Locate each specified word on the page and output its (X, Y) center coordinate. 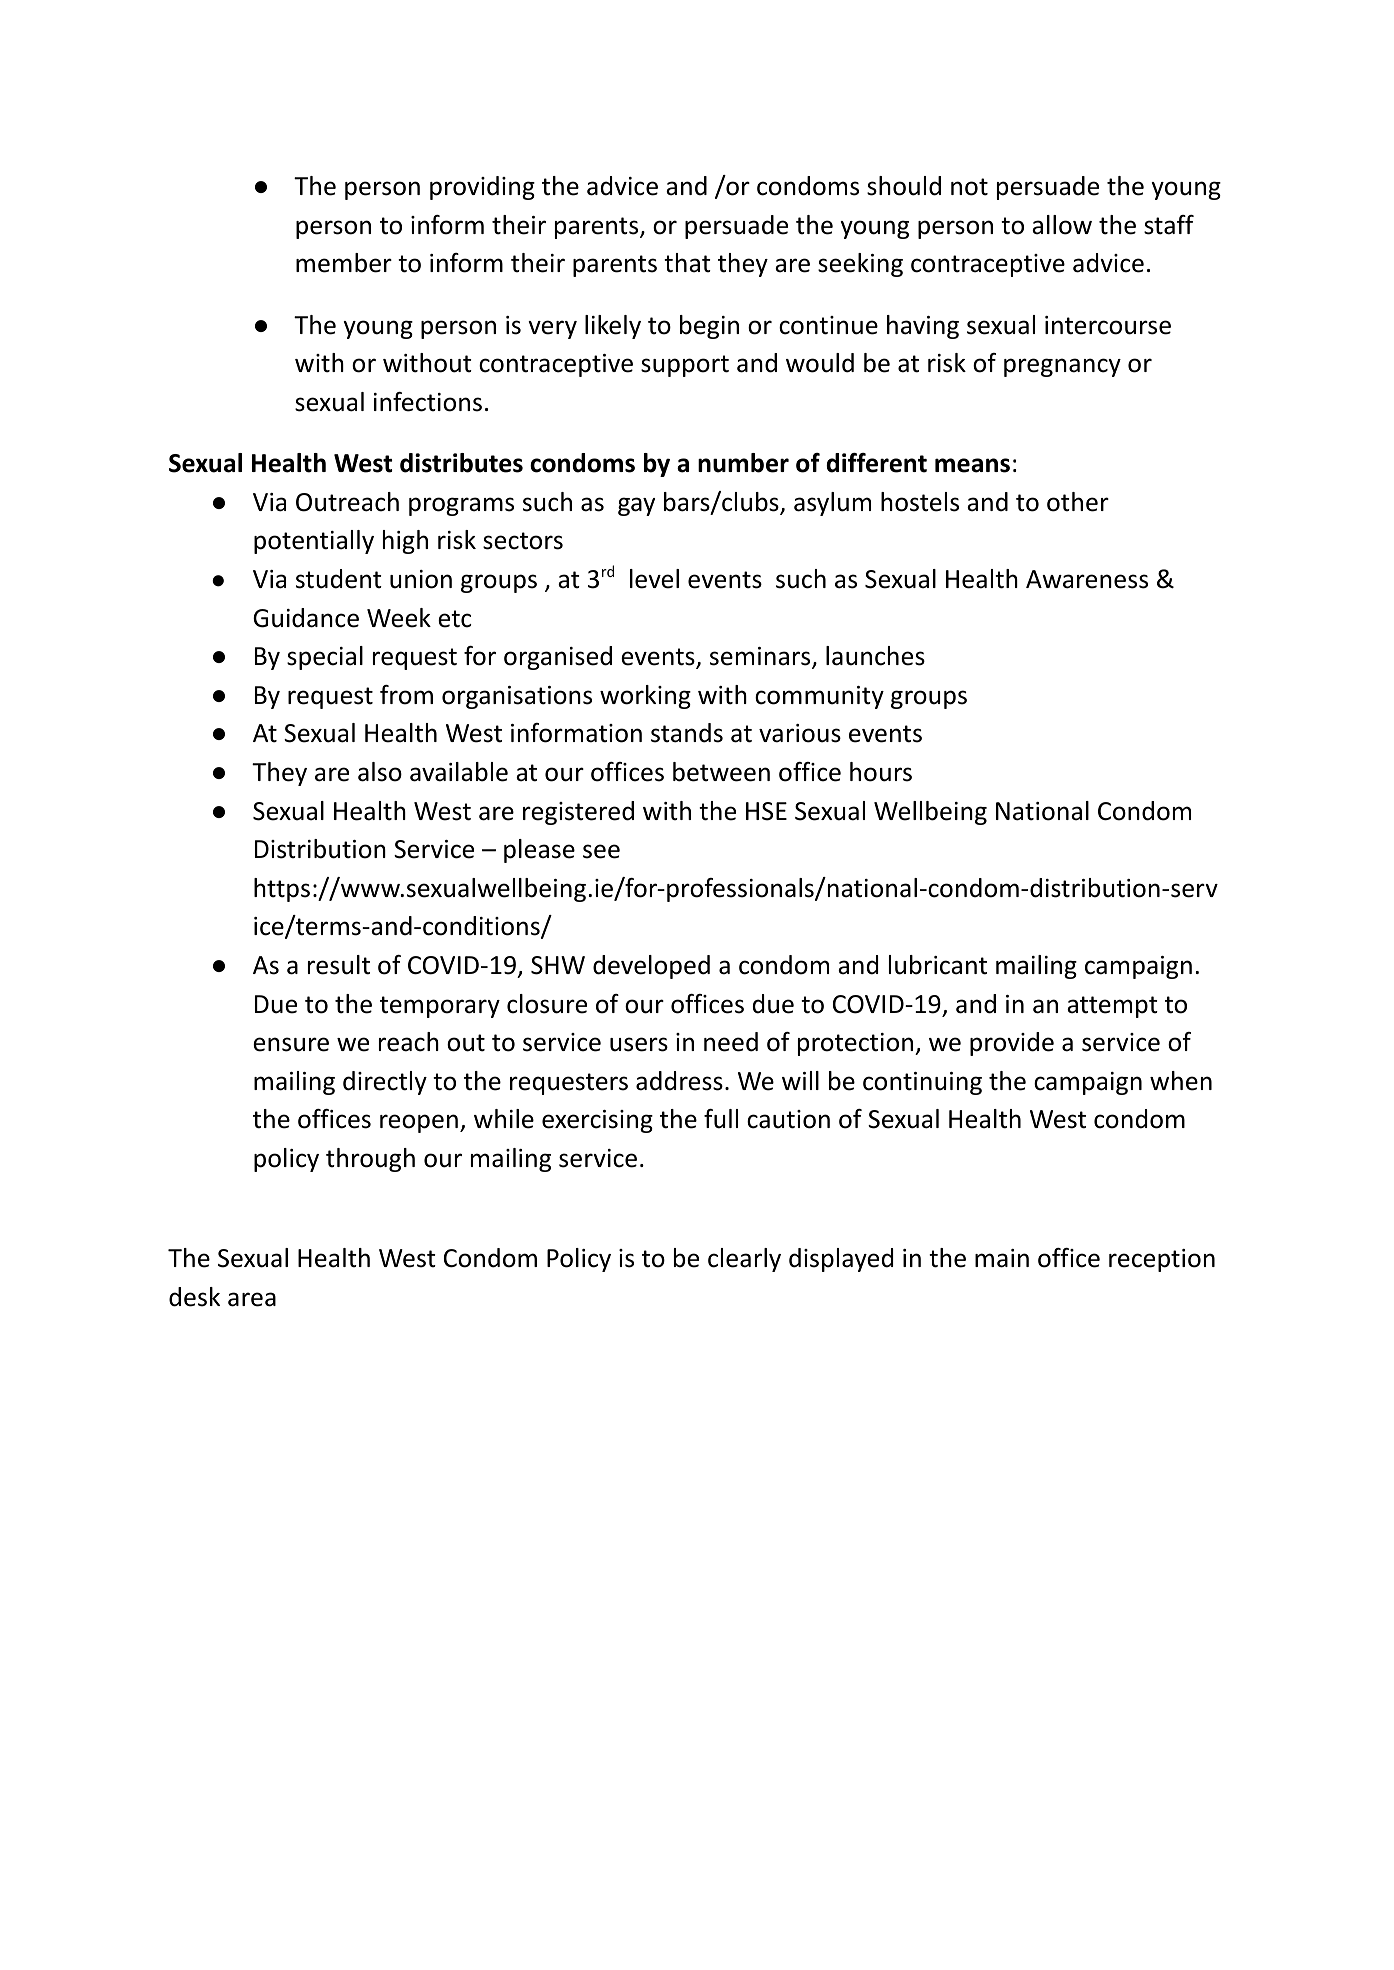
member (344, 263)
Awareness (1087, 579)
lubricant (938, 965)
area (252, 1299)
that (687, 263)
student (339, 579)
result (339, 965)
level (654, 579)
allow (1062, 225)
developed (651, 967)
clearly (744, 1260)
